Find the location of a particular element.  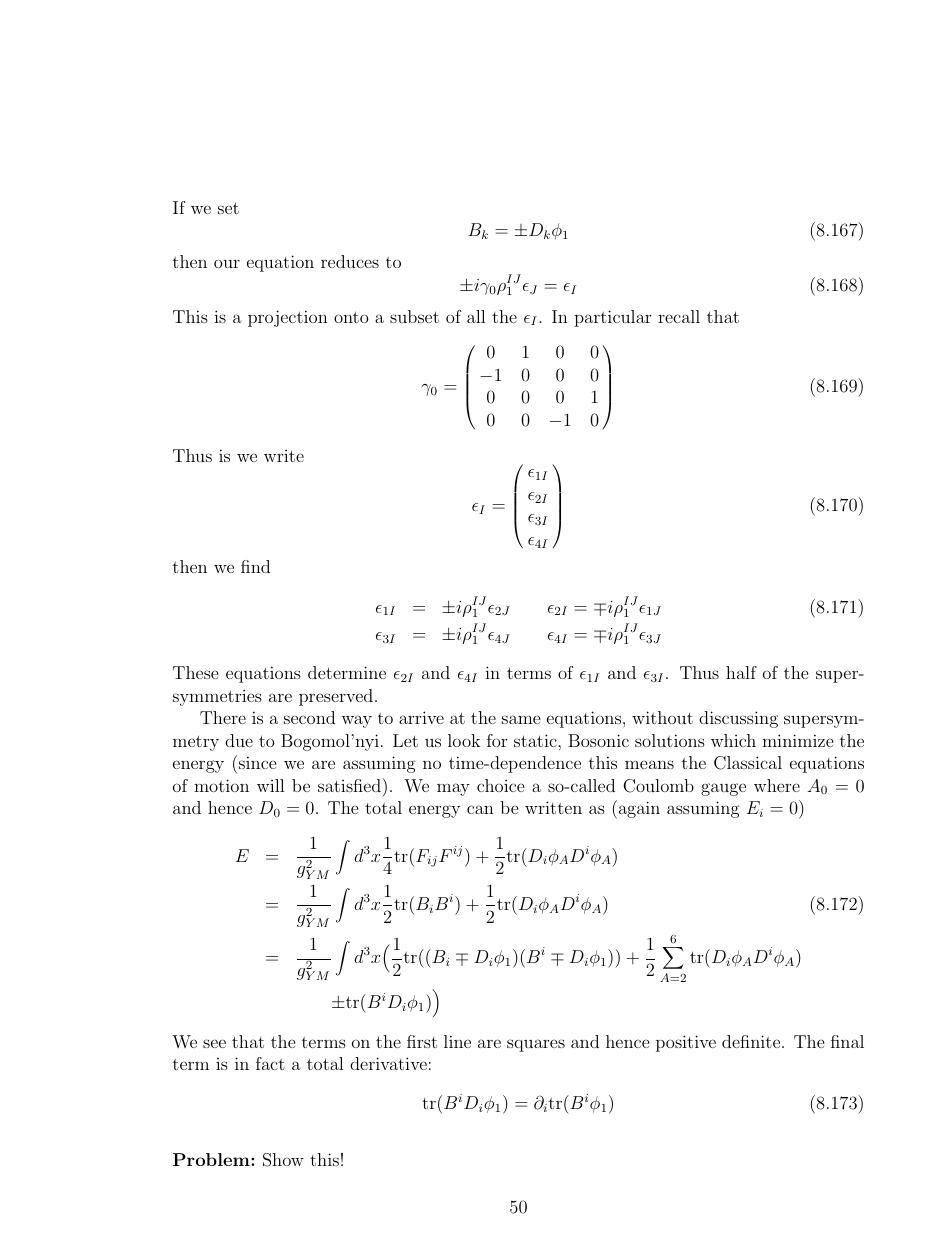

half is located at coordinates (741, 672).
